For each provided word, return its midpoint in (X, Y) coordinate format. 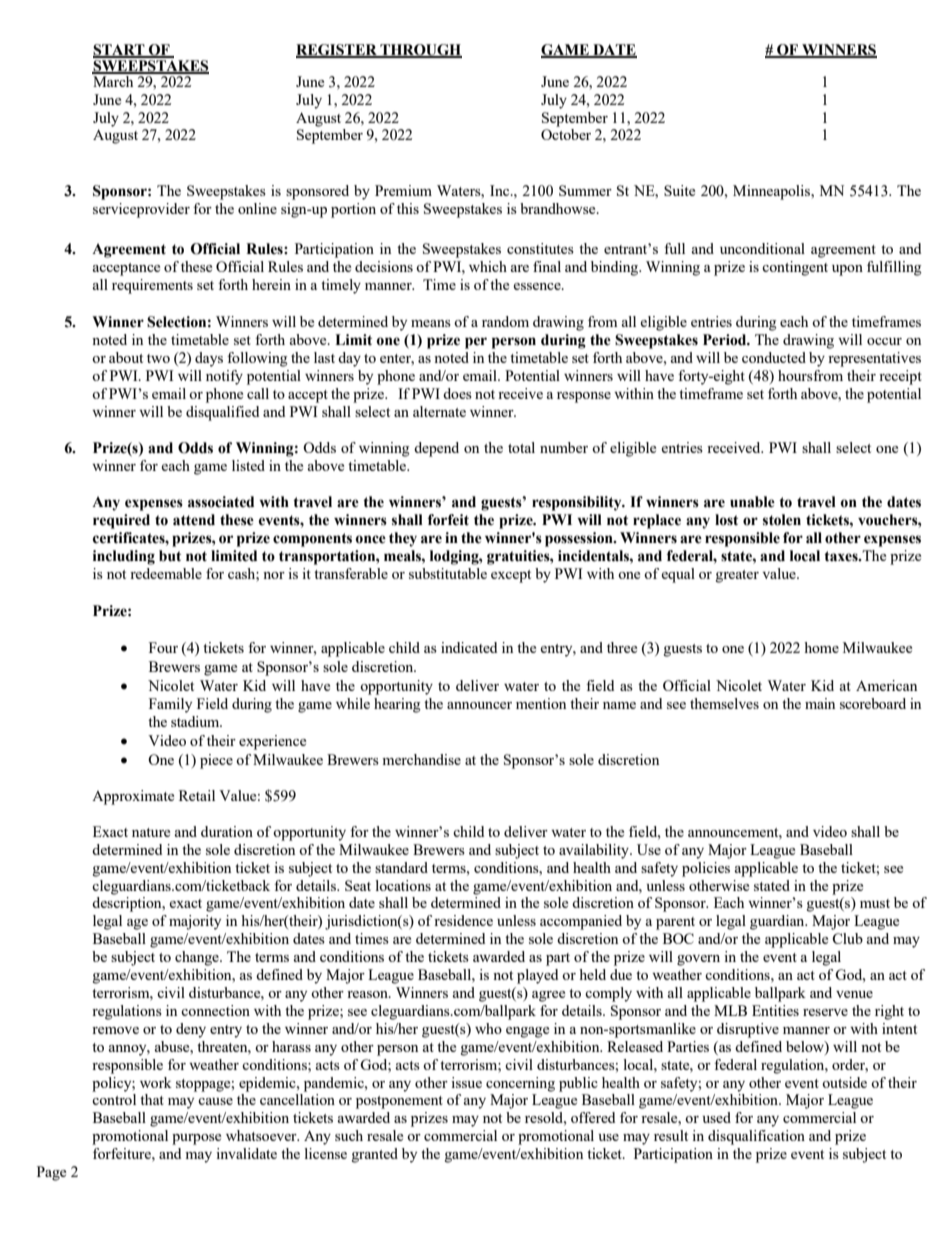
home (821, 647)
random (505, 321)
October (566, 134)
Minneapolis (773, 192)
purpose (196, 1139)
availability (595, 851)
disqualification (756, 1137)
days (209, 359)
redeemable (166, 573)
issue (466, 1082)
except (511, 576)
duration (227, 831)
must (875, 903)
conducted (774, 357)
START (120, 50)
